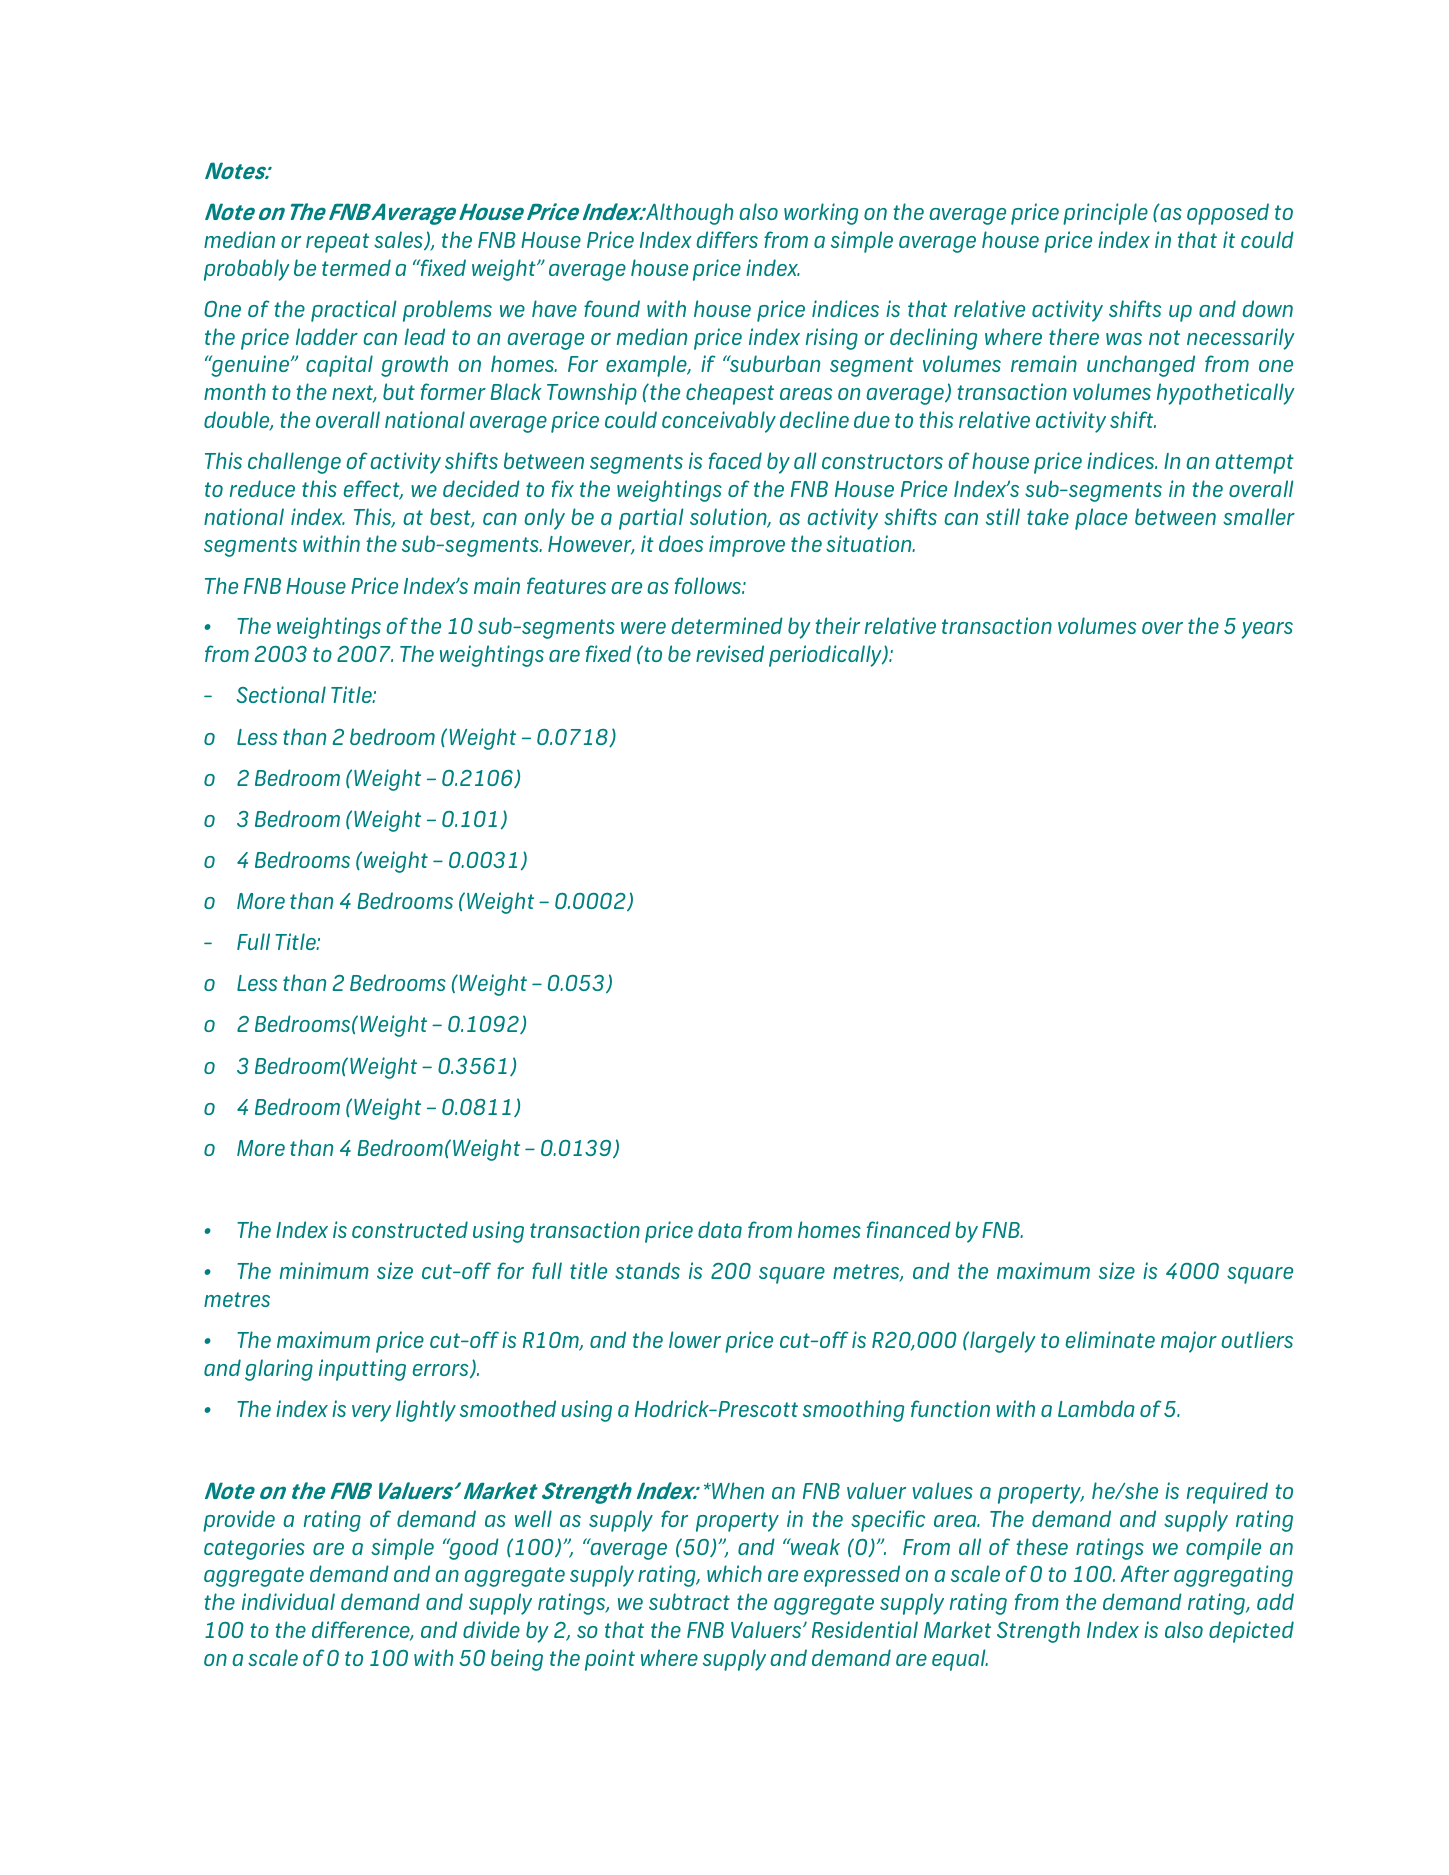  Describe the element at coordinates (356, 267) in the screenshot. I see `termed` at that location.
